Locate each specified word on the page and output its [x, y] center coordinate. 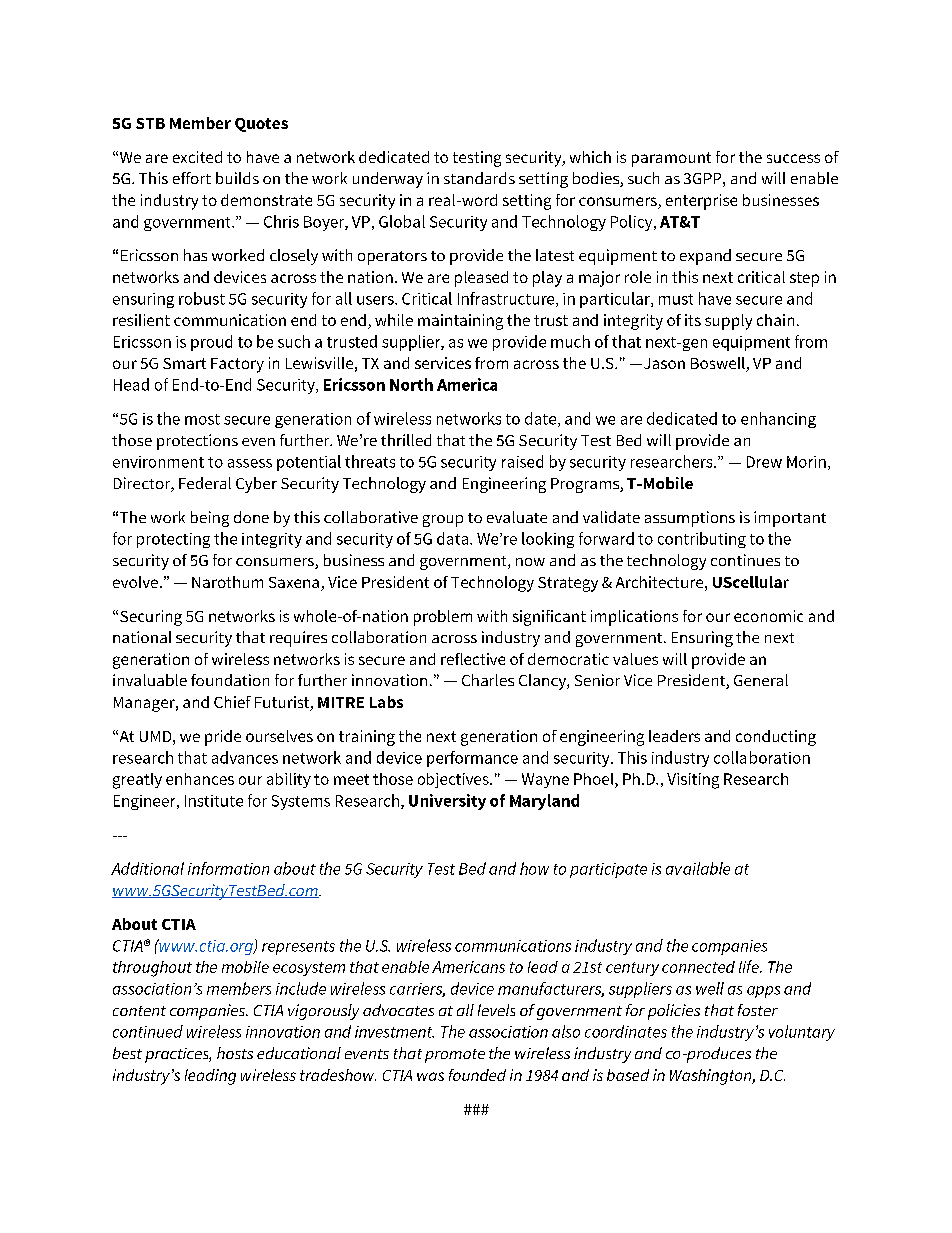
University [447, 802]
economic [768, 616]
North [411, 384]
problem [443, 618]
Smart [184, 363]
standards [479, 178]
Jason [663, 363]
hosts [235, 1053]
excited [197, 157]
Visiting [693, 781]
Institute [214, 801]
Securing [151, 618]
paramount [671, 159]
